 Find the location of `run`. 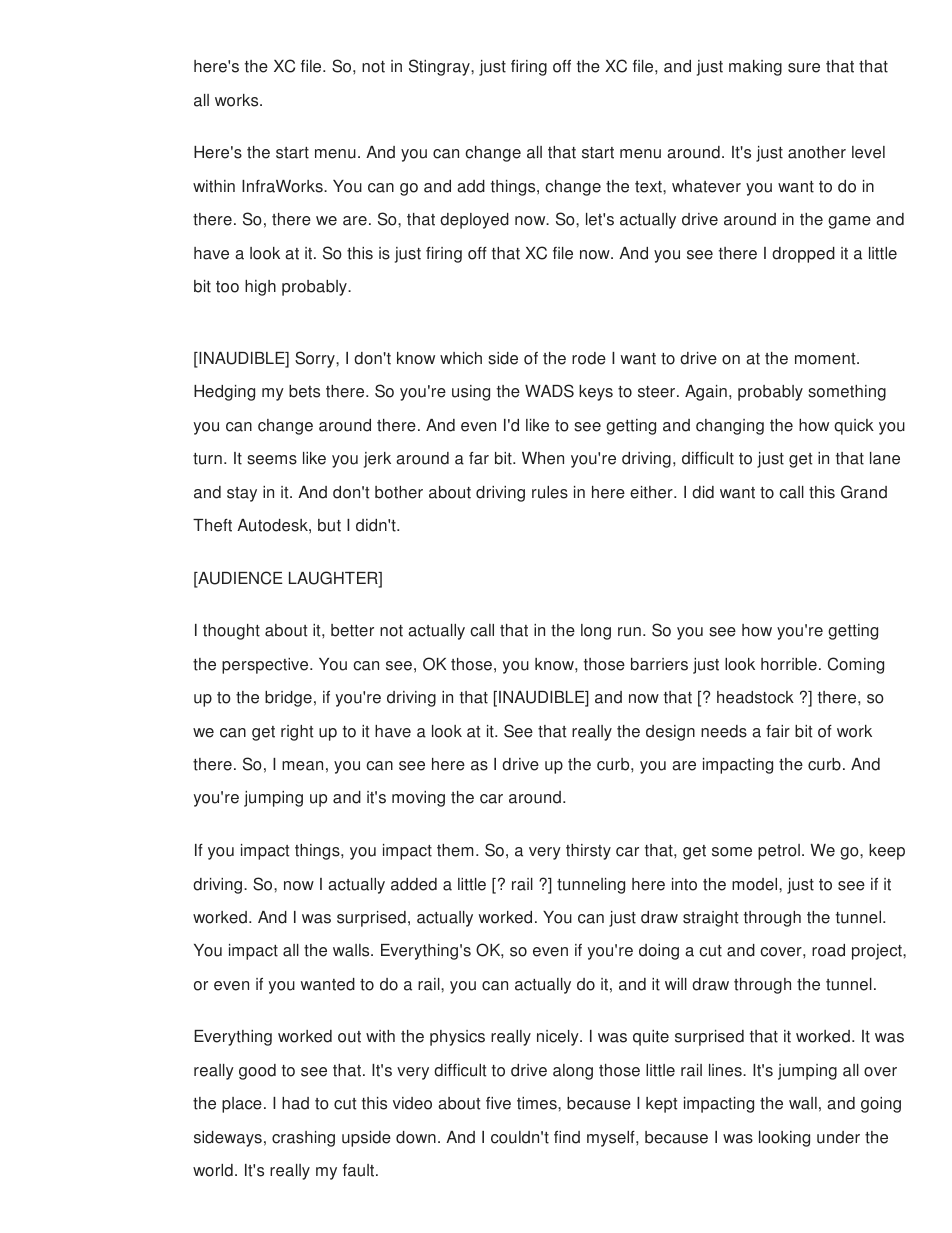

run is located at coordinates (629, 632).
